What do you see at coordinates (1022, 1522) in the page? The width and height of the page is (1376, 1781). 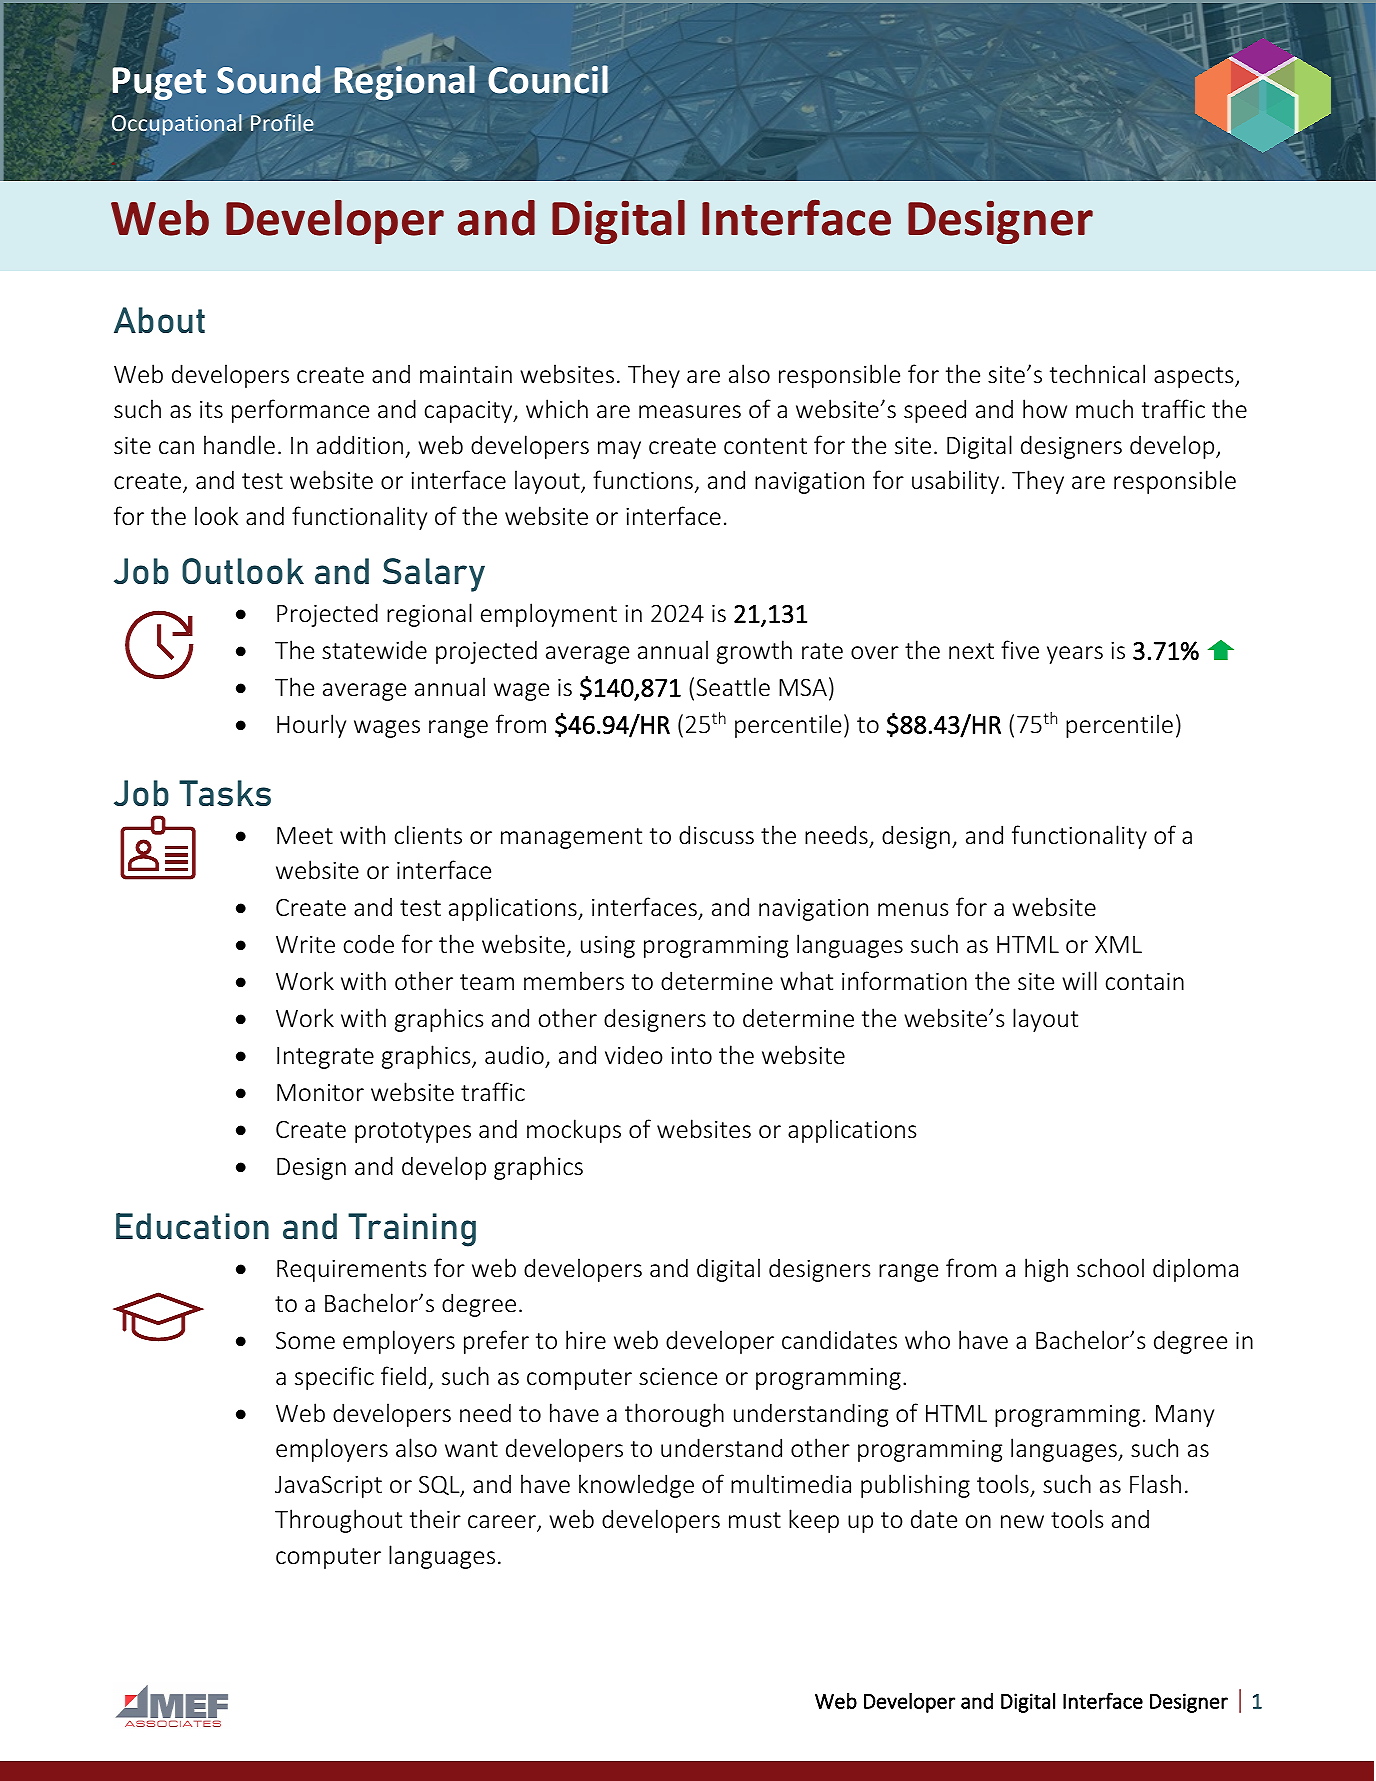 I see `new` at bounding box center [1022, 1522].
